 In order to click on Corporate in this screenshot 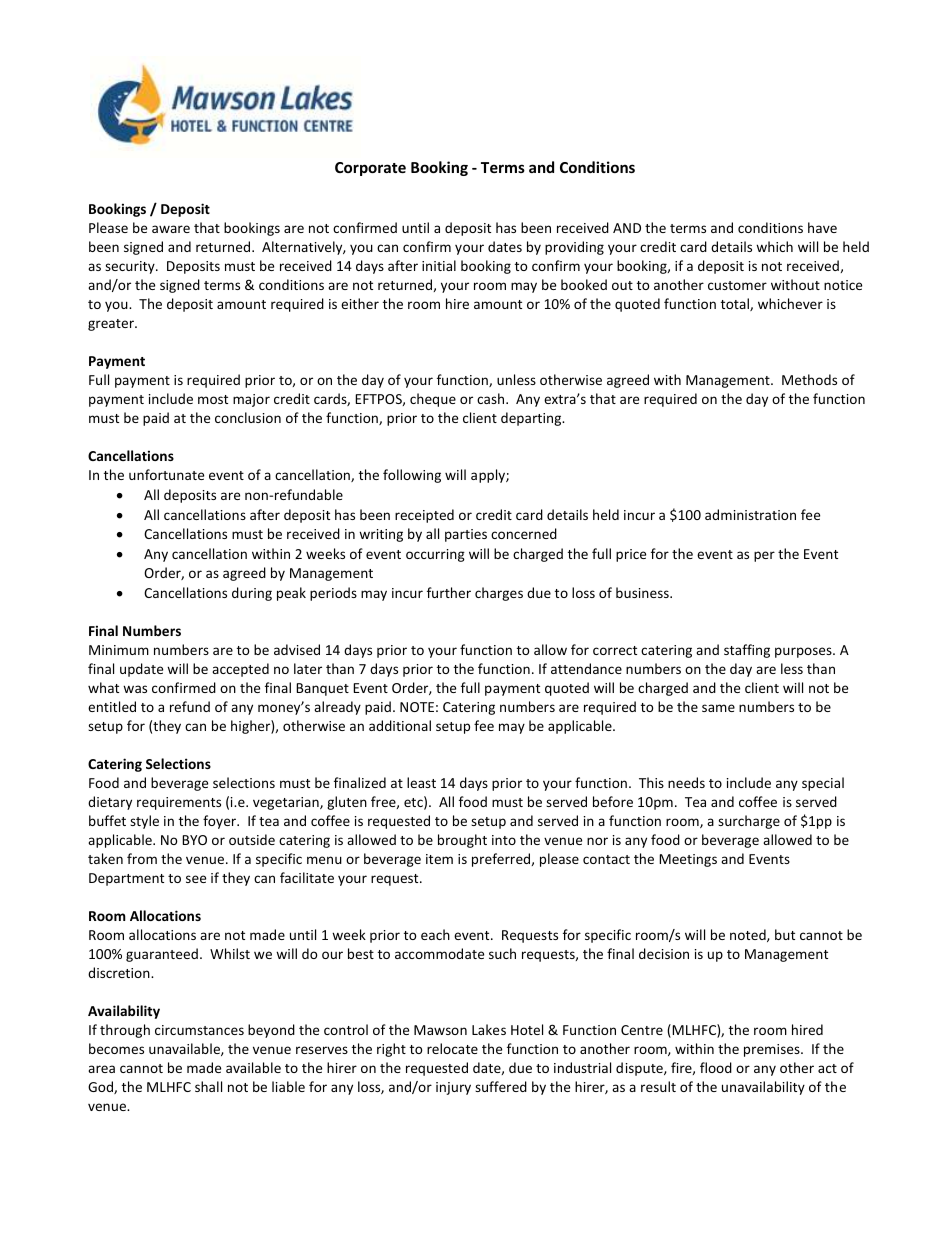, I will do `click(370, 169)`.
